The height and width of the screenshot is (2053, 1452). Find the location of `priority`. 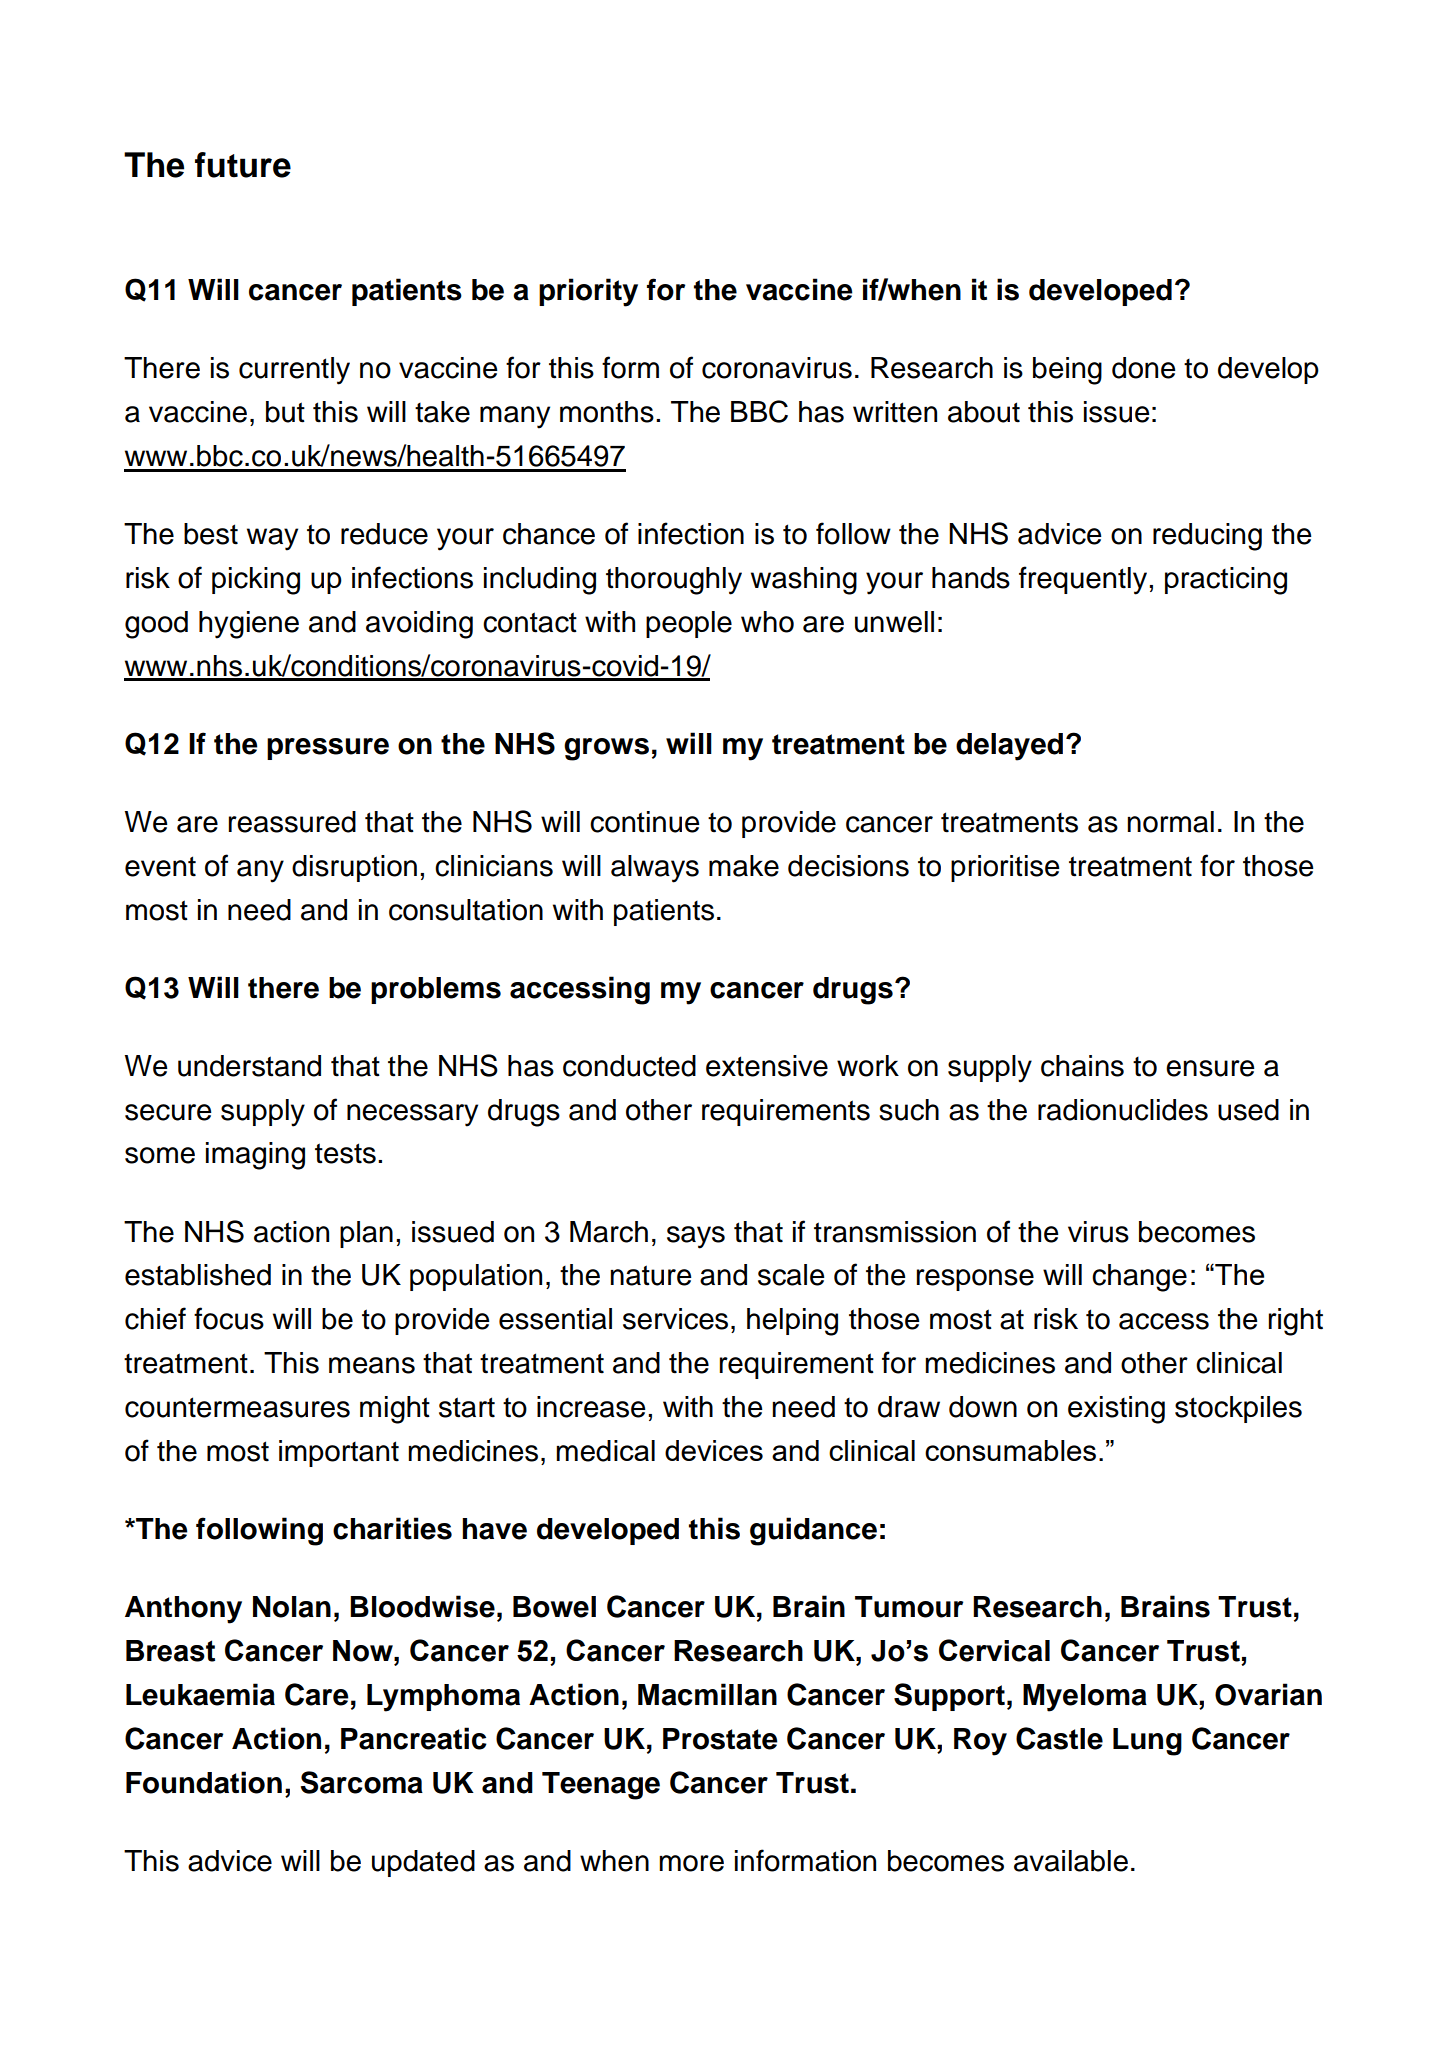

priority is located at coordinates (588, 292).
